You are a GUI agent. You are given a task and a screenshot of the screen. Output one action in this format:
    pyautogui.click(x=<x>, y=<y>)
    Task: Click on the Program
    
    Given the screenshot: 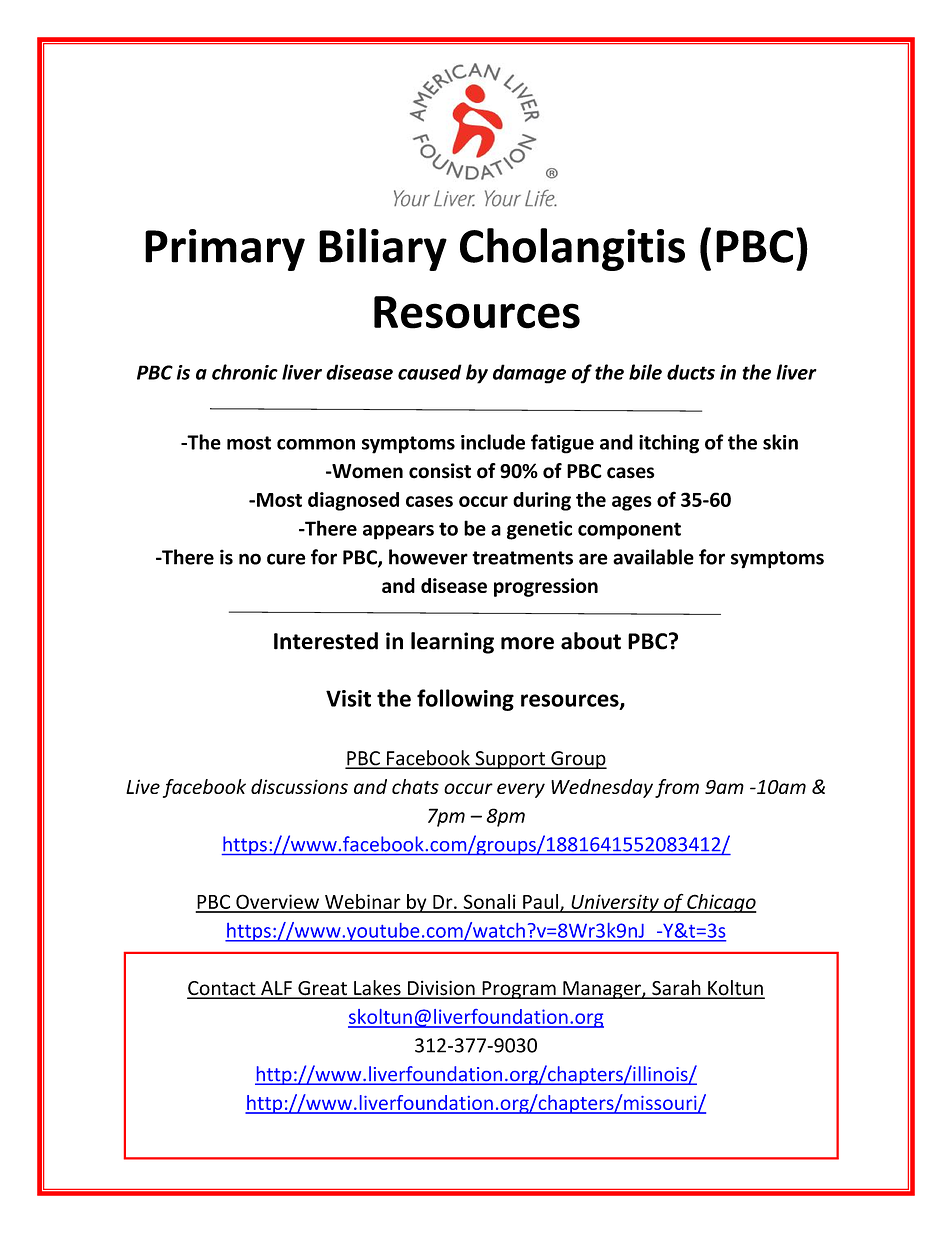 What is the action you would take?
    pyautogui.click(x=519, y=990)
